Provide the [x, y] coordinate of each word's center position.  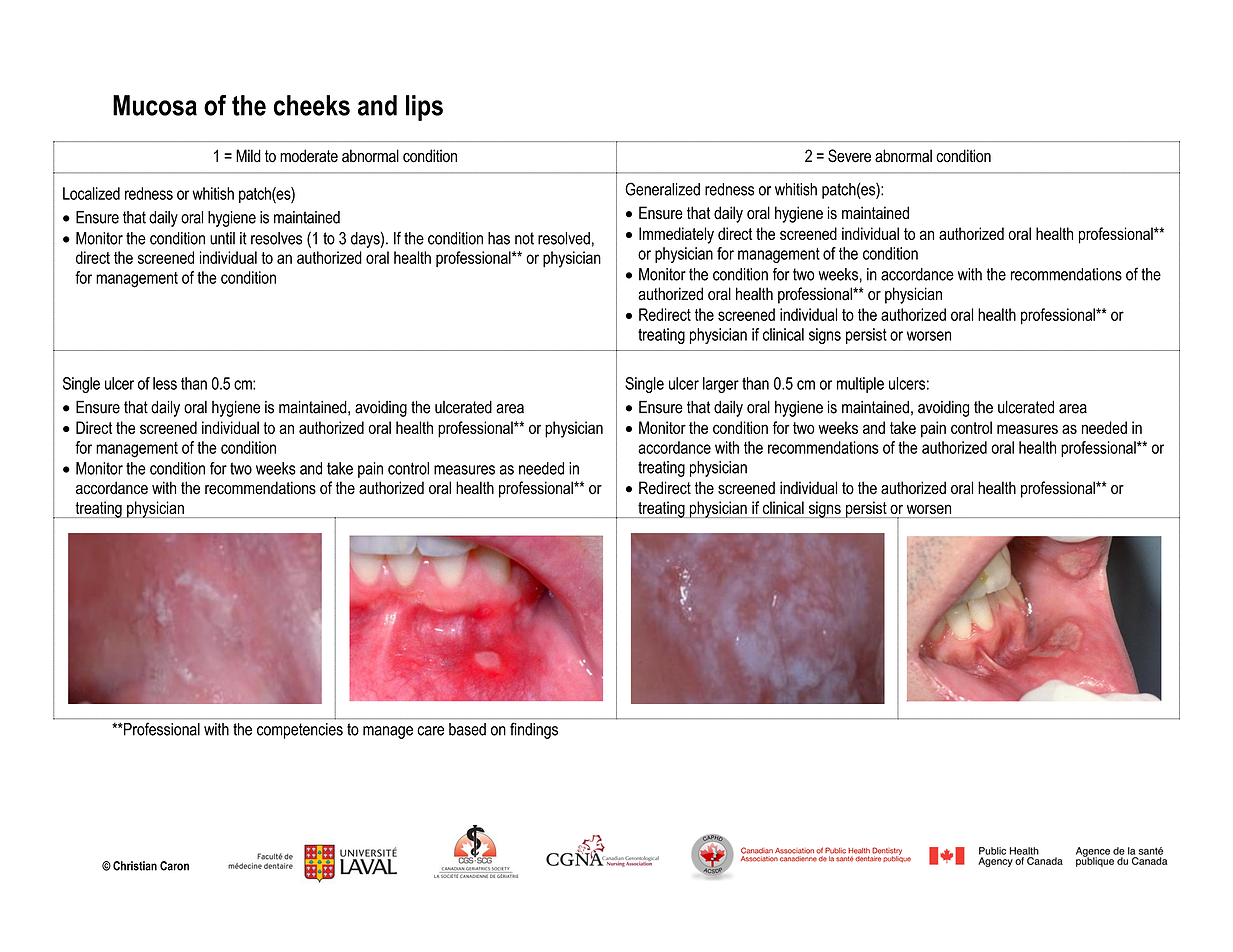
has [499, 238]
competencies [300, 731]
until [222, 238]
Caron [174, 866]
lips [424, 108]
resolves [276, 238]
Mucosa [155, 105]
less [165, 383]
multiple [860, 385]
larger [721, 385]
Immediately [676, 235]
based [467, 729]
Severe [849, 156]
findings [534, 730]
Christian [135, 866]
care [430, 731]
